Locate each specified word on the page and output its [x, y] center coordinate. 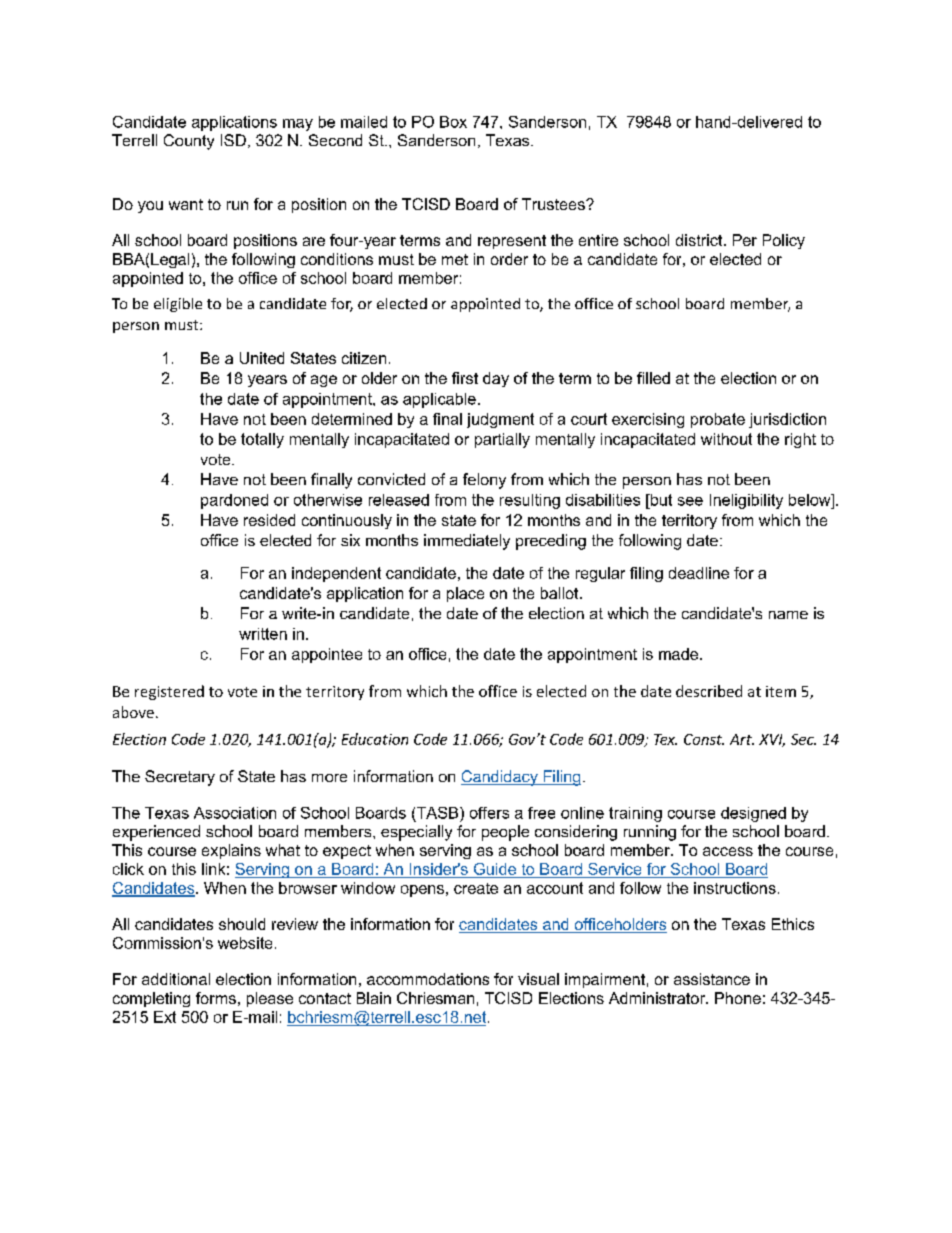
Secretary [180, 778]
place [465, 594]
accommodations [428, 979]
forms [216, 998]
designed [753, 814]
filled [653, 378]
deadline [699, 573]
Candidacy [500, 778]
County [189, 142]
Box [453, 122]
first [465, 378]
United [262, 358]
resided [269, 520]
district [700, 240]
